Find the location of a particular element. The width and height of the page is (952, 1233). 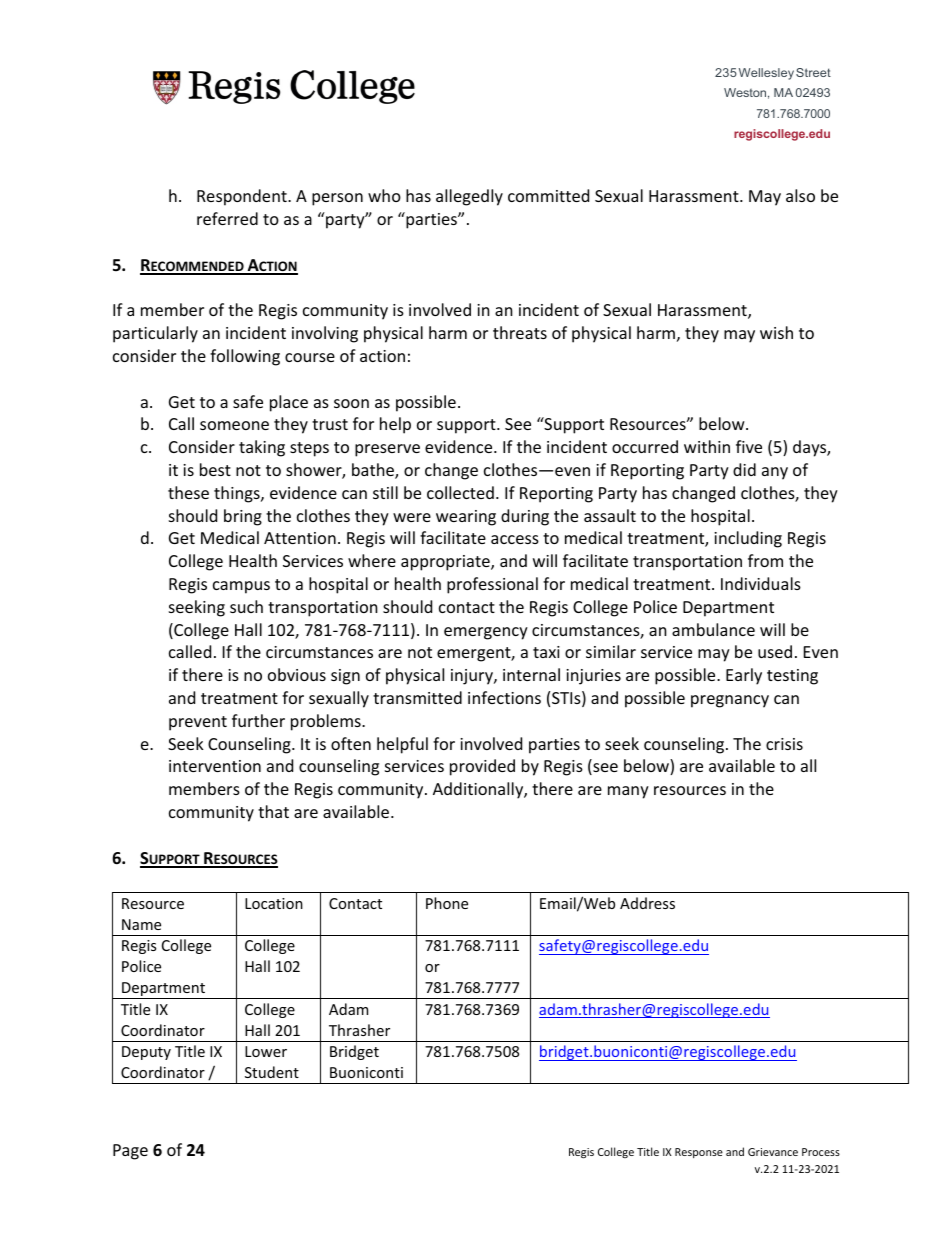

bring is located at coordinates (243, 517).
